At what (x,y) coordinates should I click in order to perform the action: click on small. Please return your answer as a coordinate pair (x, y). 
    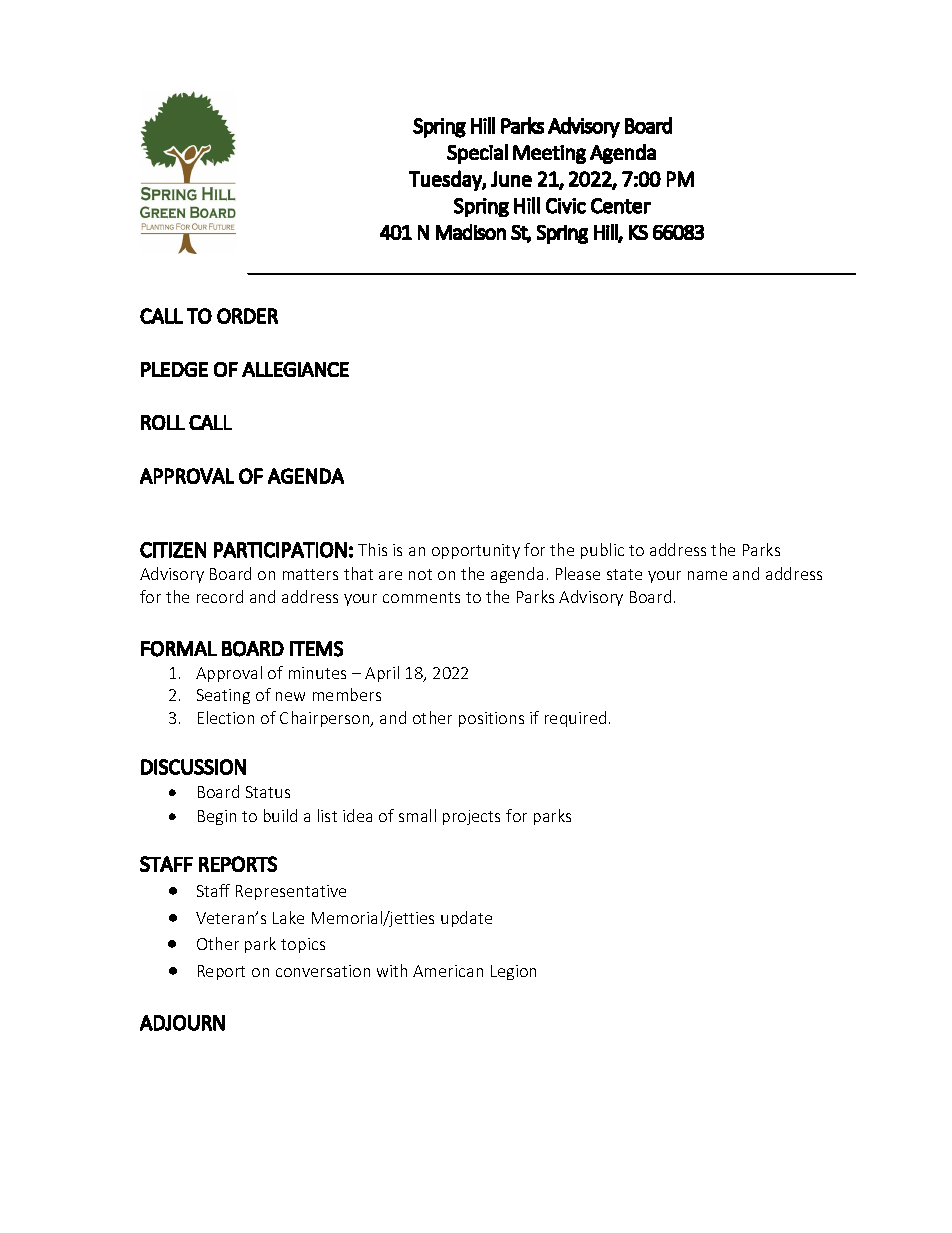
    Looking at the image, I should click on (417, 815).
